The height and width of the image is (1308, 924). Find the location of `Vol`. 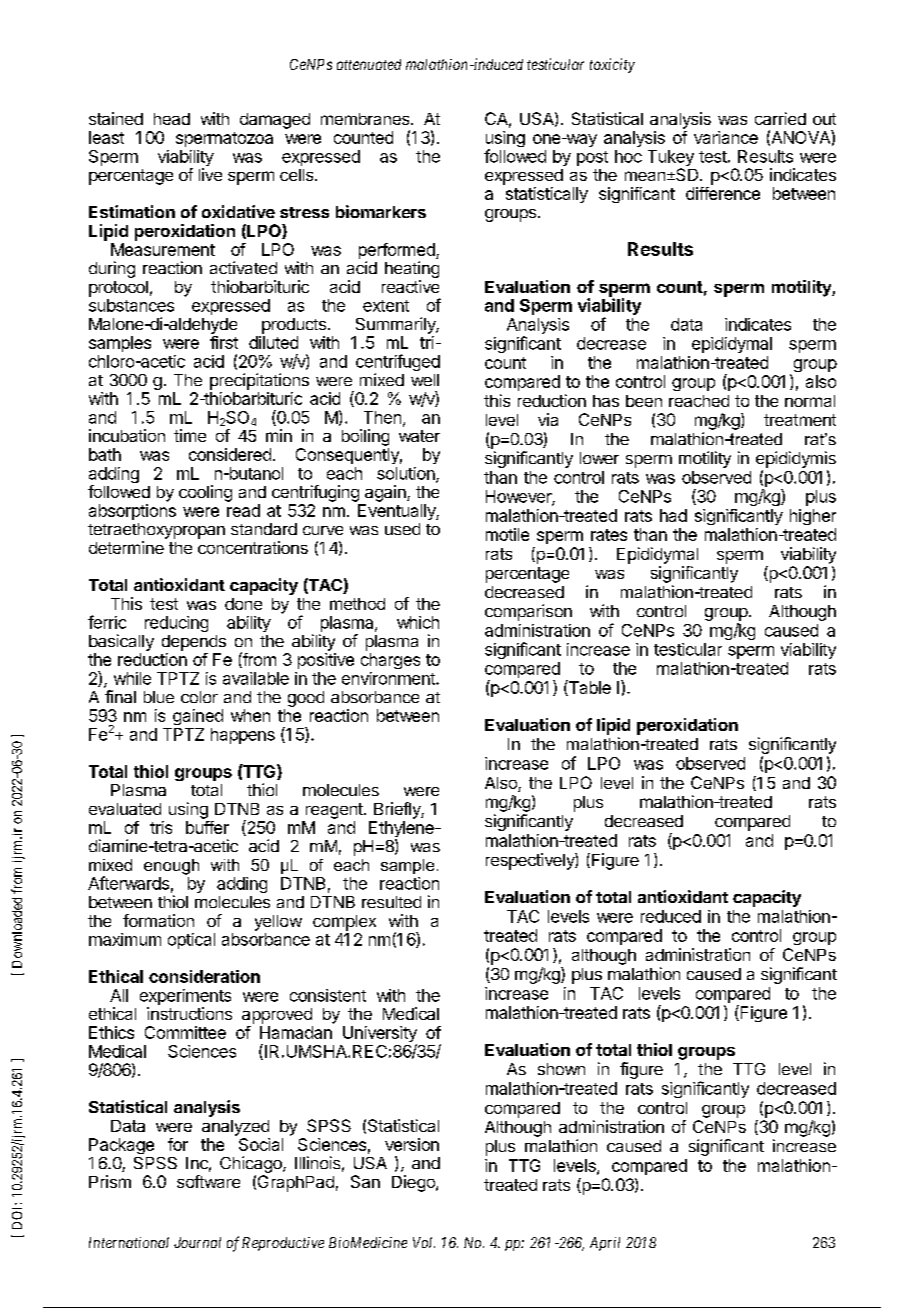

Vol is located at coordinates (424, 1242).
